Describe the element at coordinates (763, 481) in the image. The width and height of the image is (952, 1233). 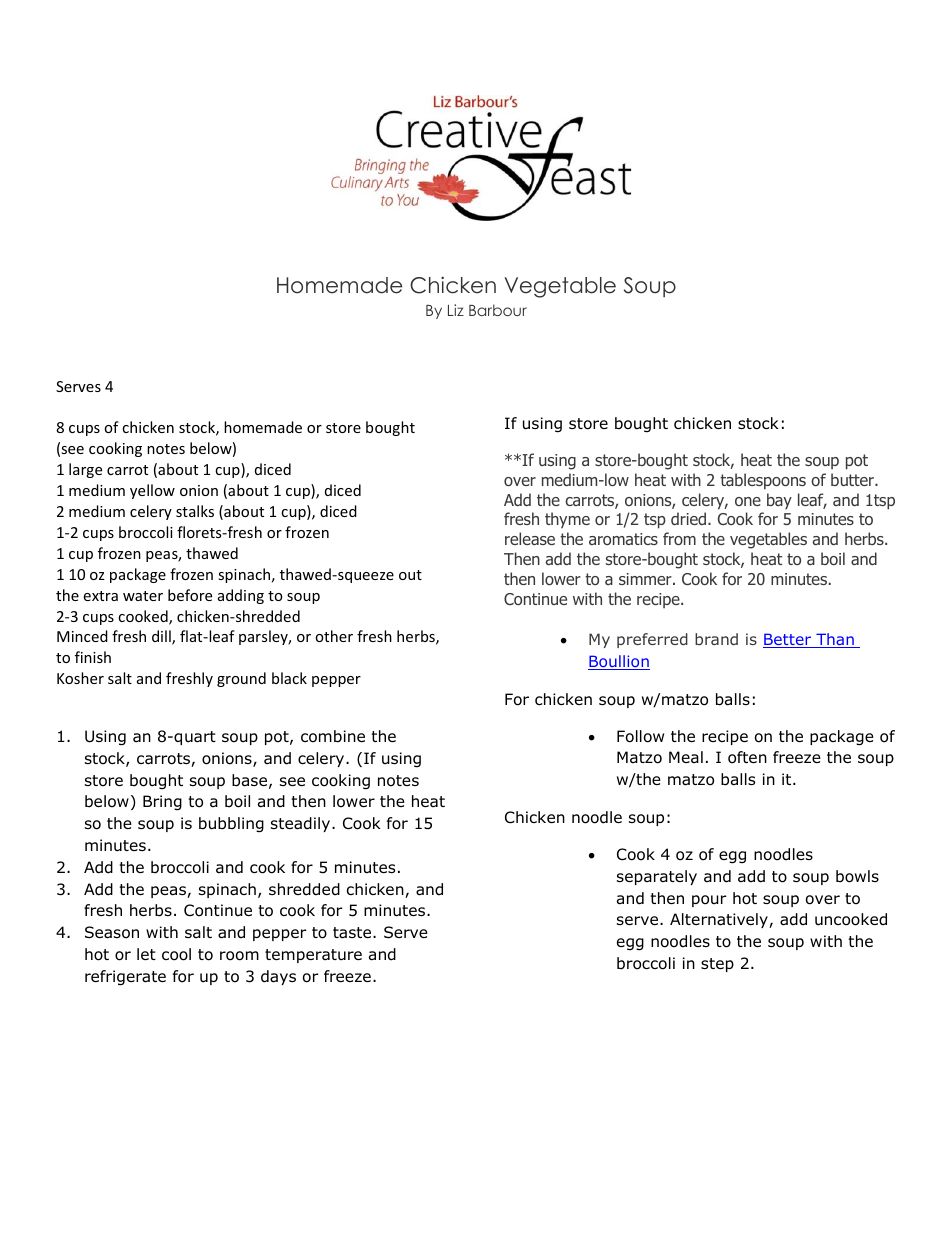
I see `tablespoons` at that location.
